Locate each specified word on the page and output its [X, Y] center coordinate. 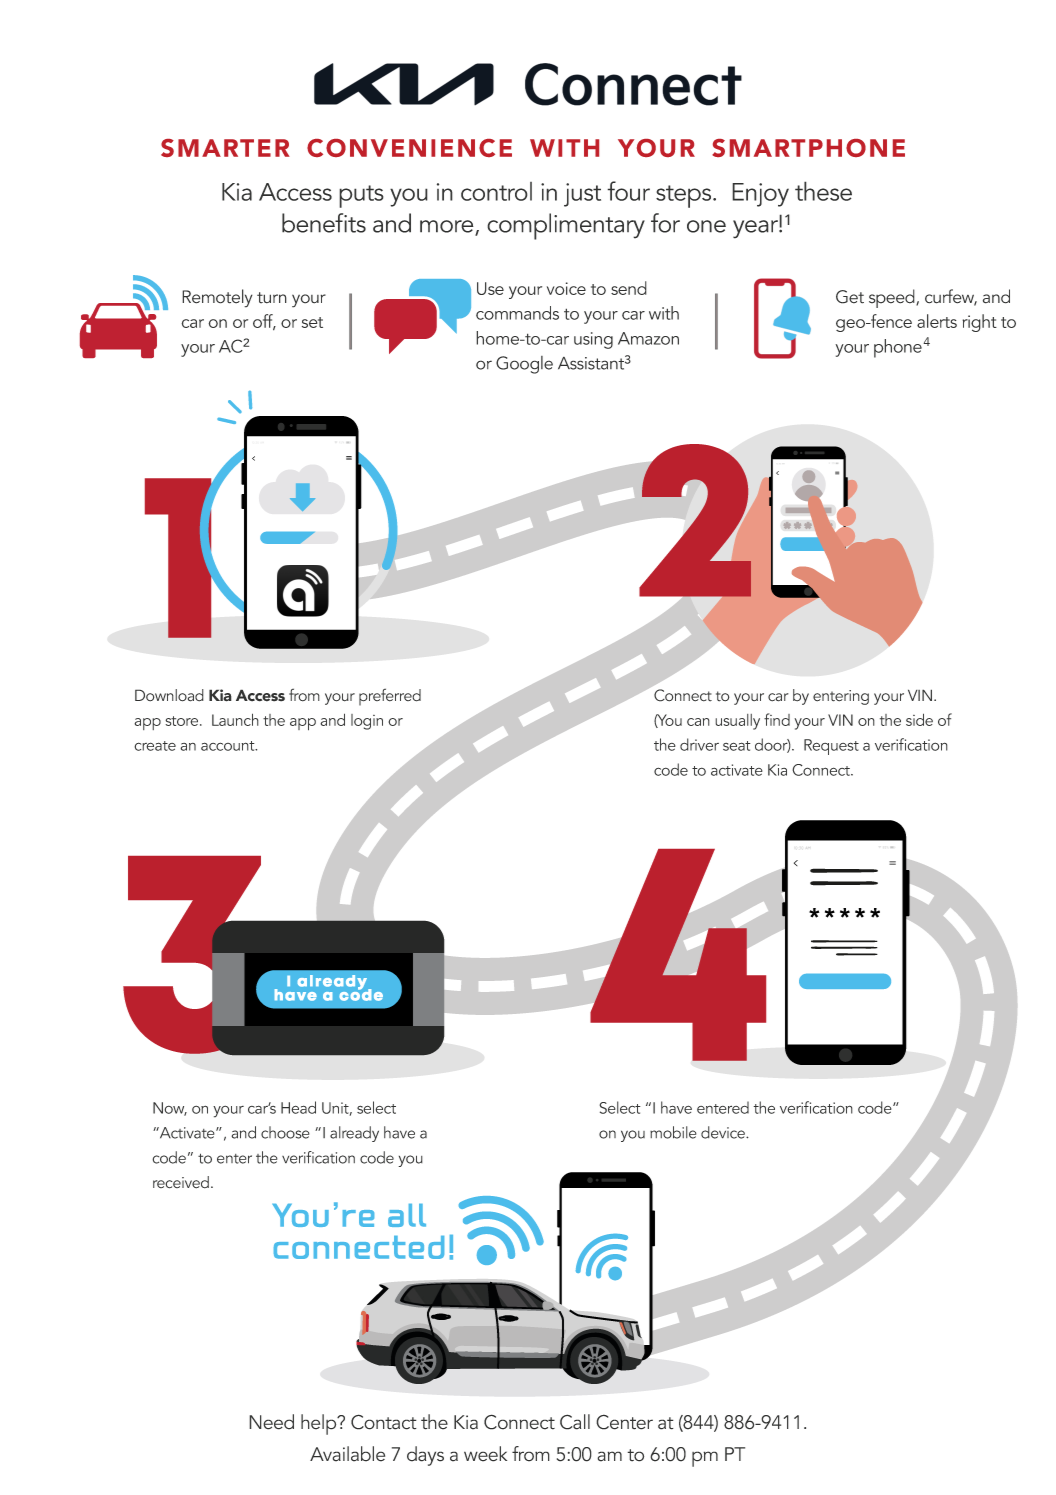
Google [524, 365]
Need [271, 1422]
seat [737, 746]
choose [285, 1132]
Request [831, 747]
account [229, 746]
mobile [673, 1132]
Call [575, 1422]
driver [699, 744]
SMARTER [225, 148]
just [582, 195]
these [823, 191]
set [312, 322]
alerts [937, 321]
